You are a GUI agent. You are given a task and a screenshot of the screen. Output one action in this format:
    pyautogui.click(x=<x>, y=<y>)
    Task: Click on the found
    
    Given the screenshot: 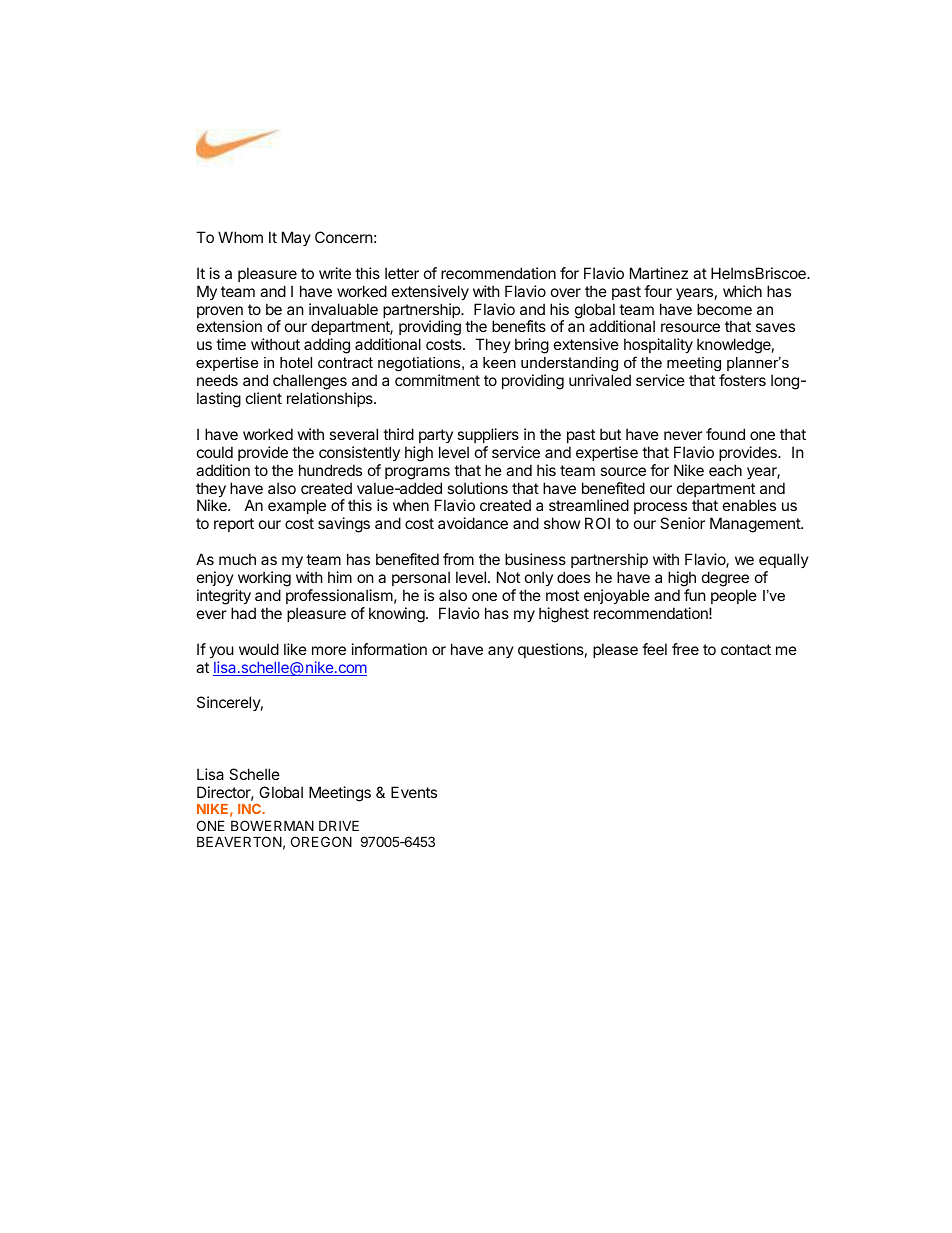 What is the action you would take?
    pyautogui.click(x=725, y=434)
